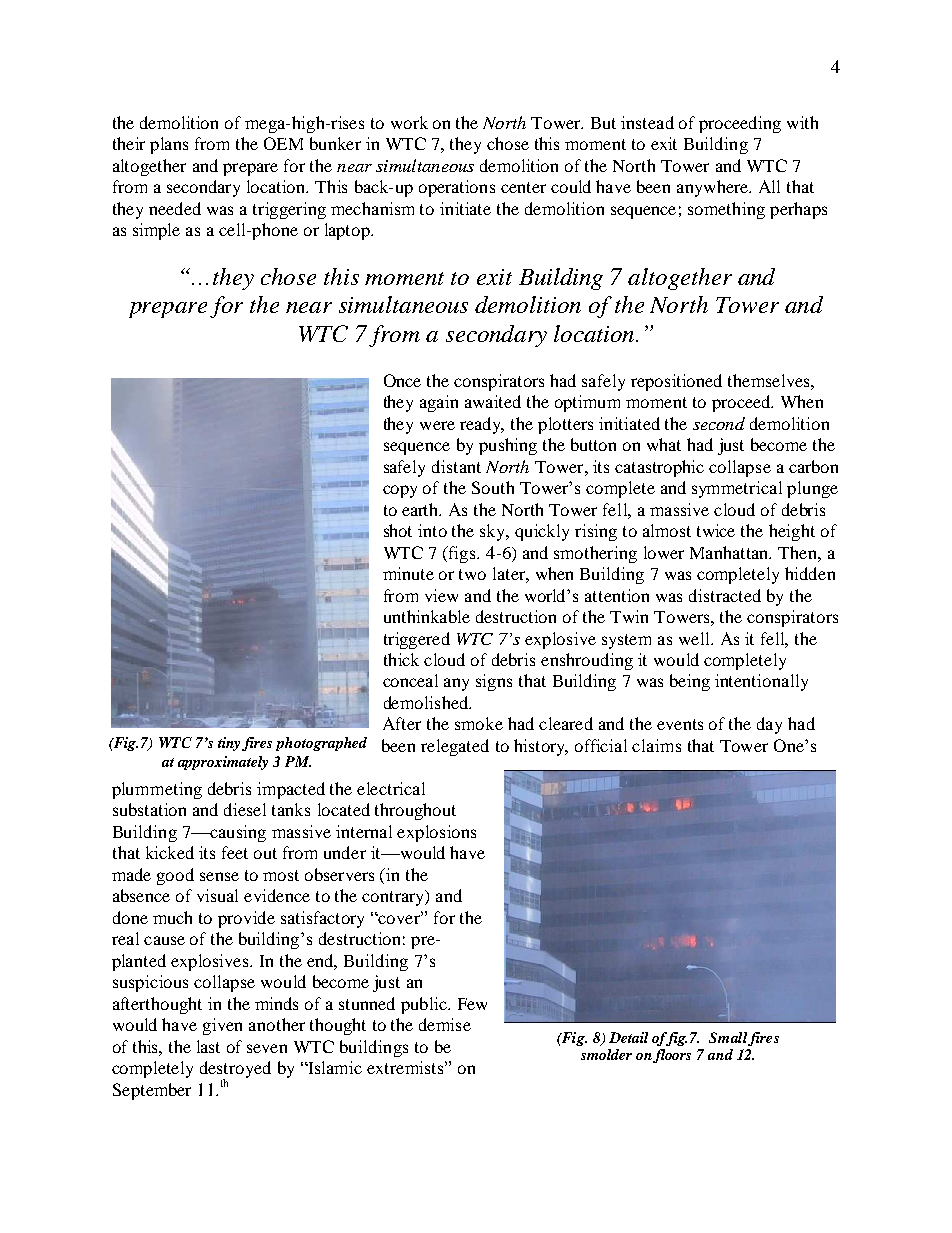 The image size is (952, 1233). I want to click on simple, so click(156, 231).
